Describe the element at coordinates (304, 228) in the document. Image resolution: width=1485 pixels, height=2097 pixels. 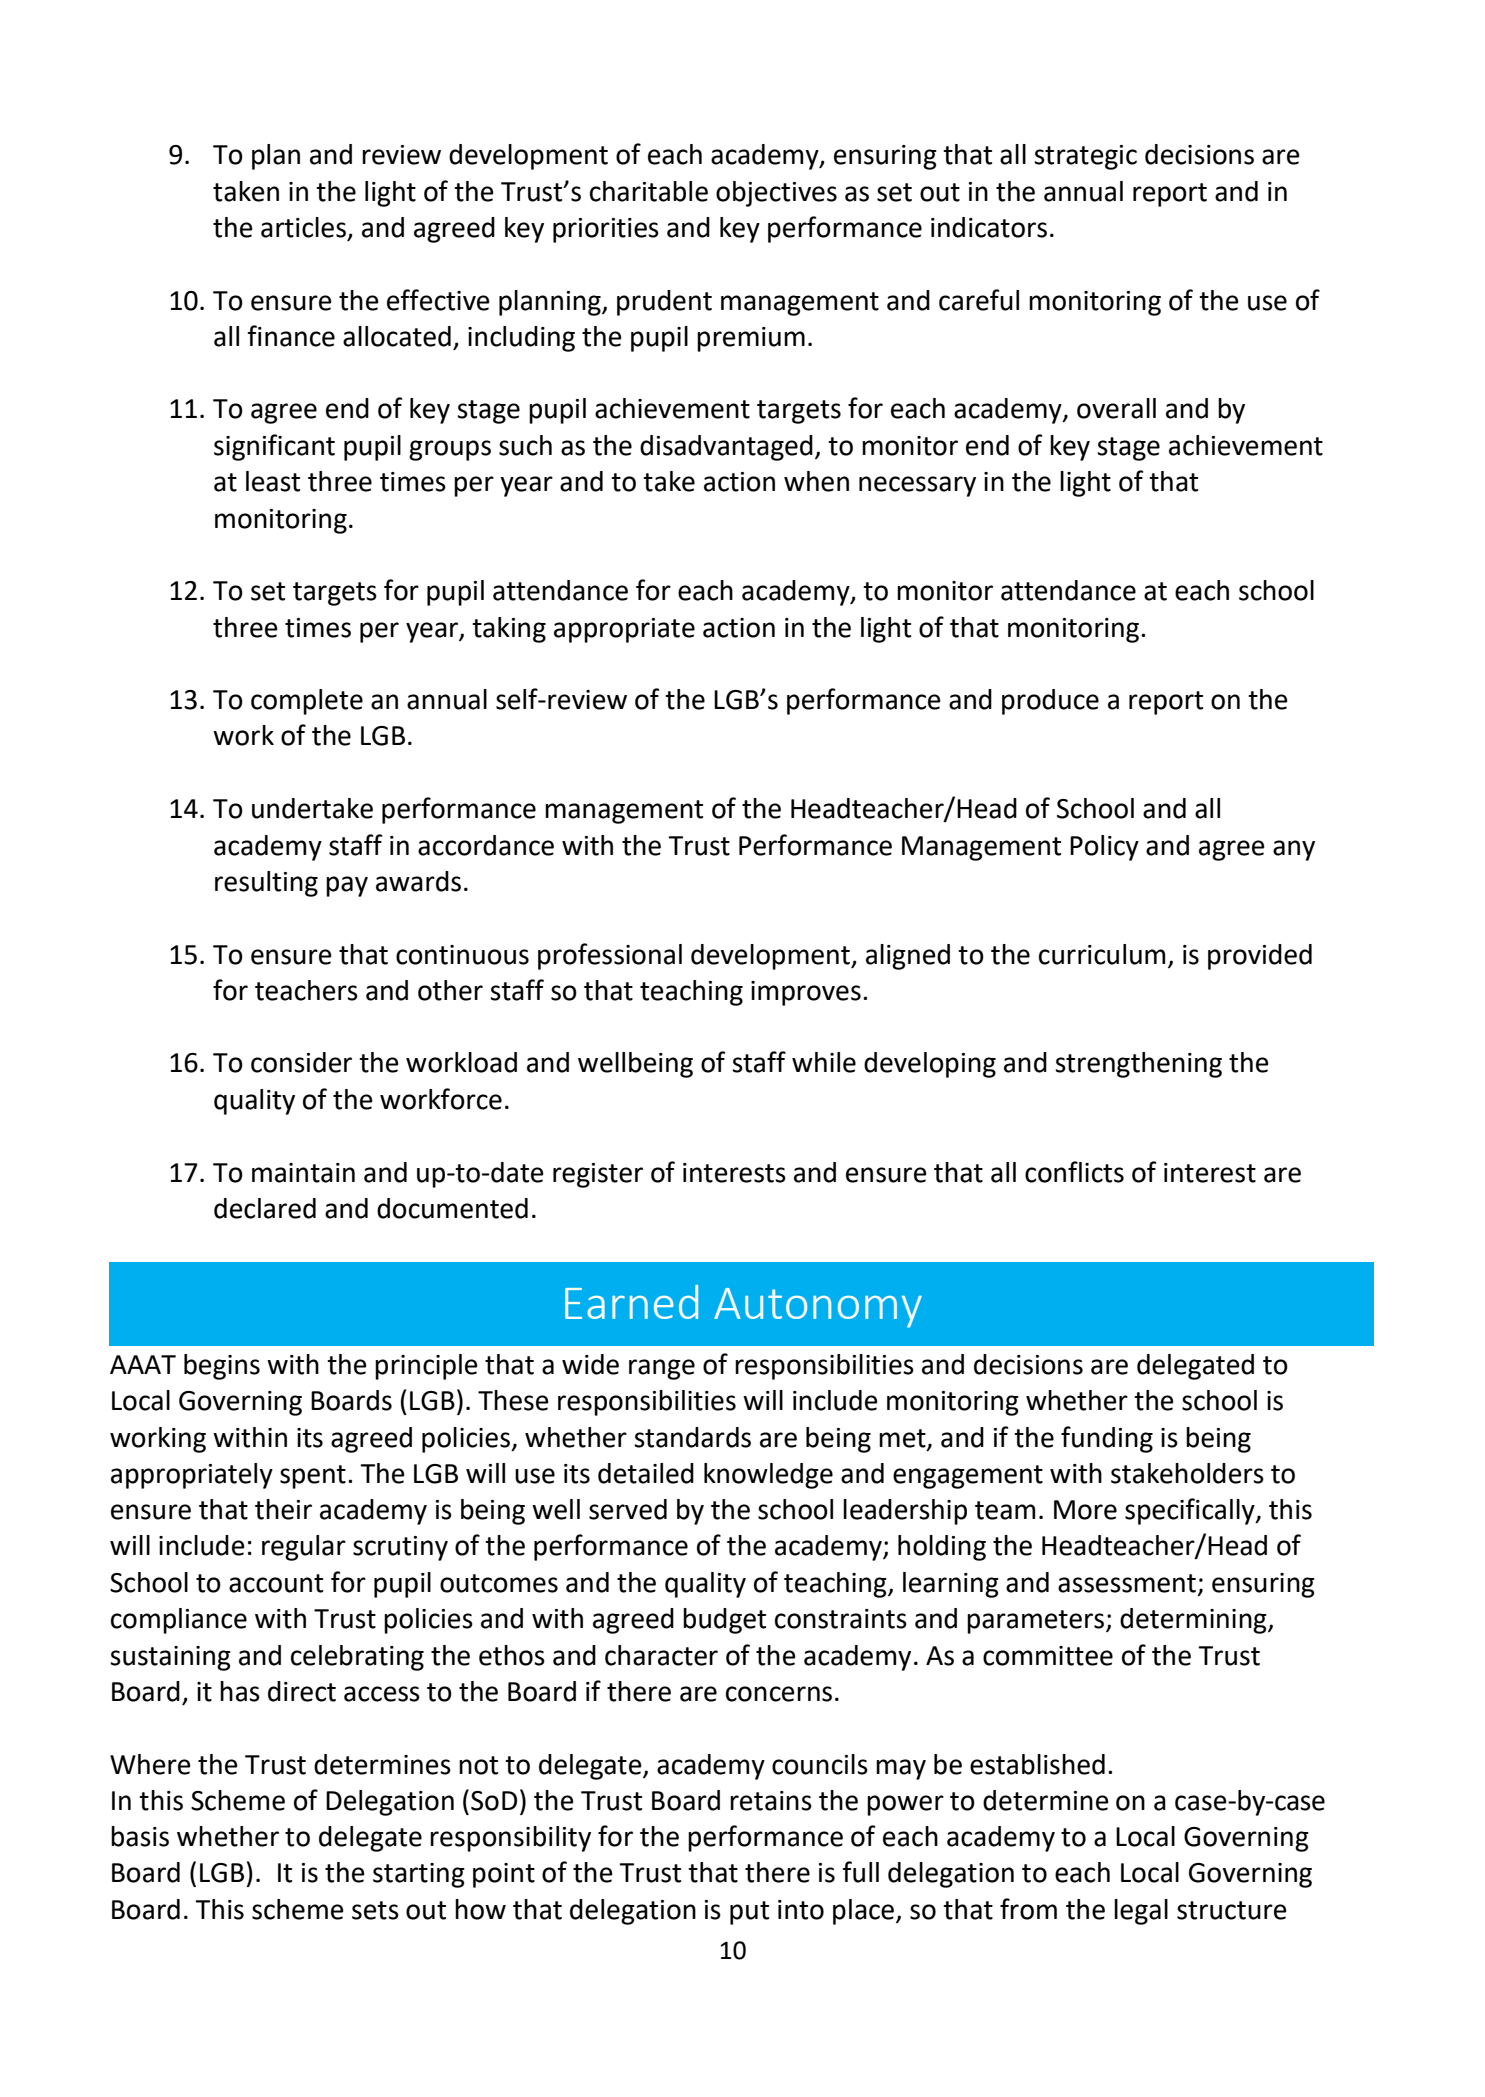
I see `articles` at that location.
